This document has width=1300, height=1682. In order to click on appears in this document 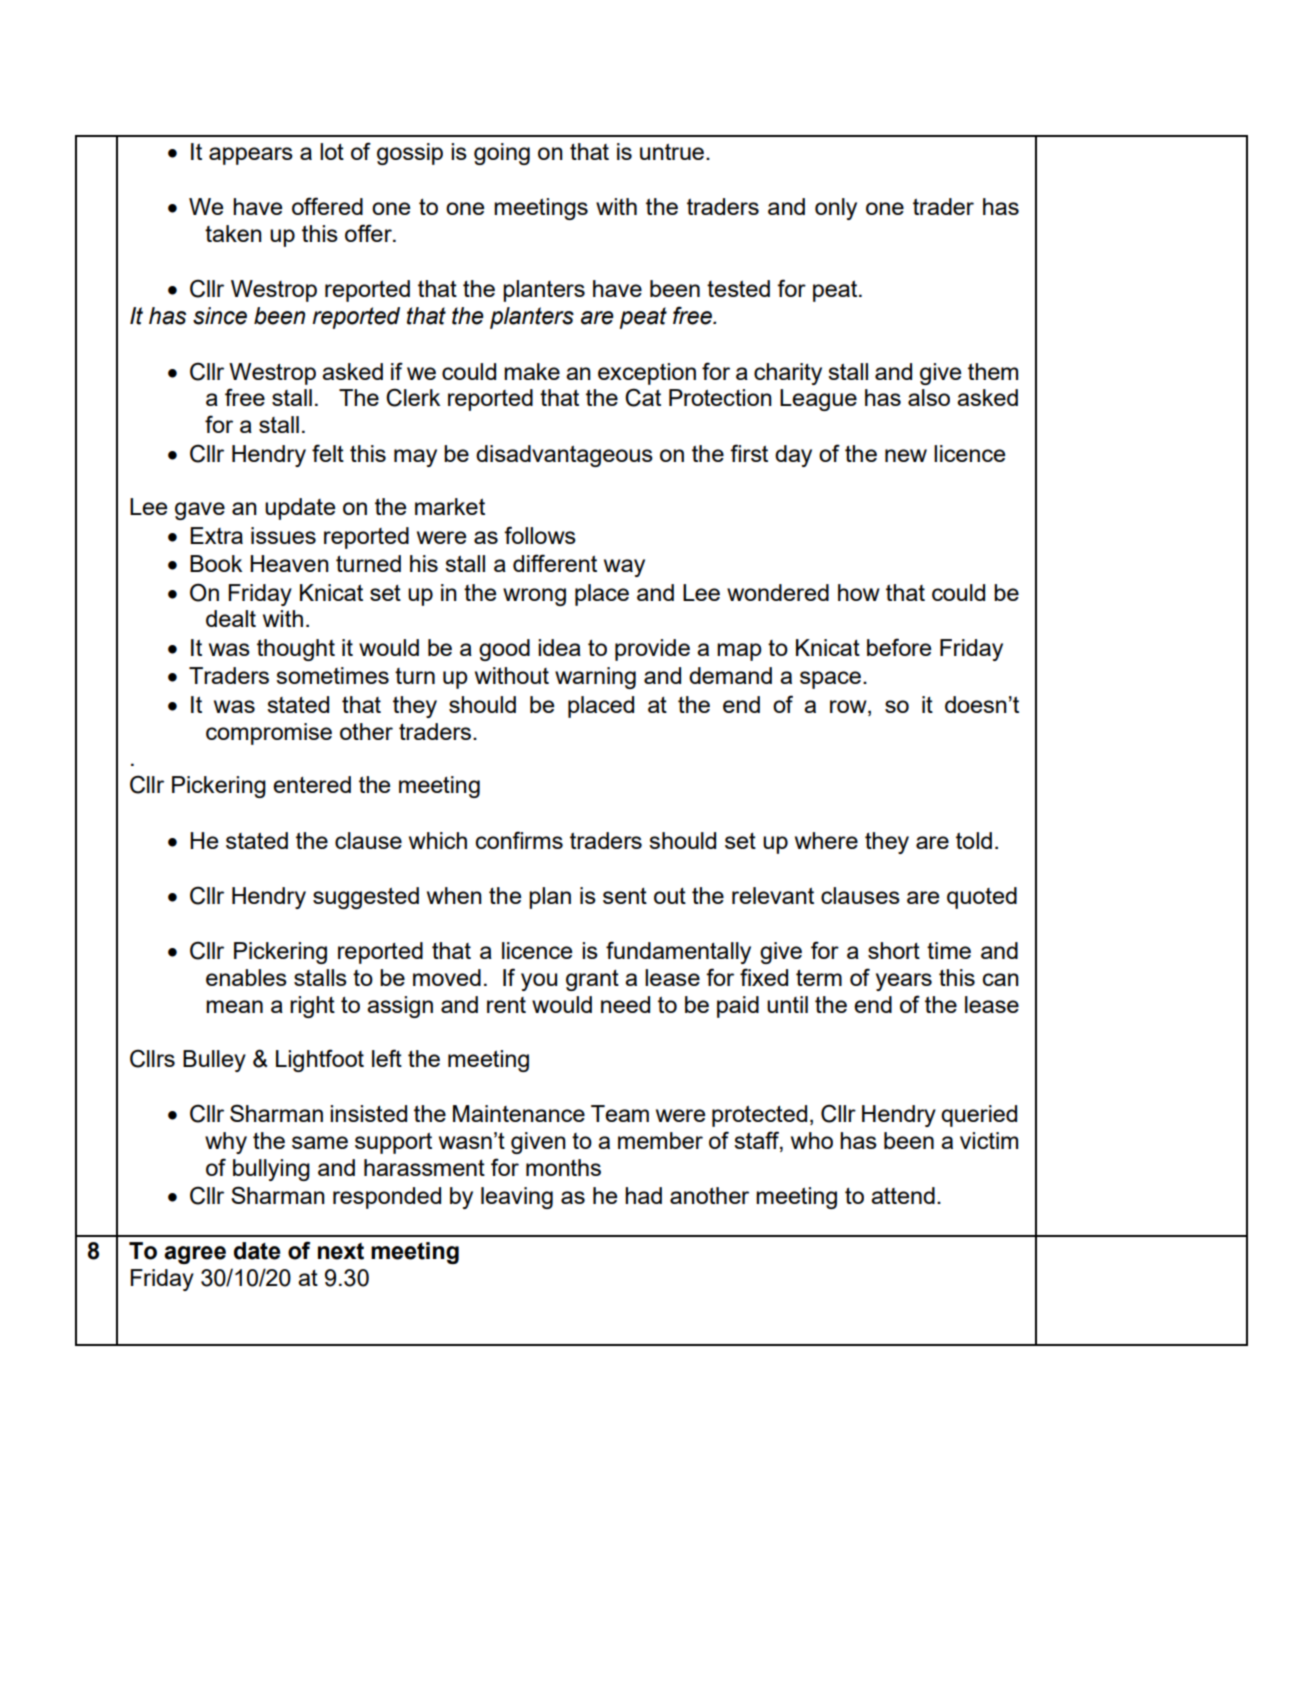, I will do `click(251, 156)`.
